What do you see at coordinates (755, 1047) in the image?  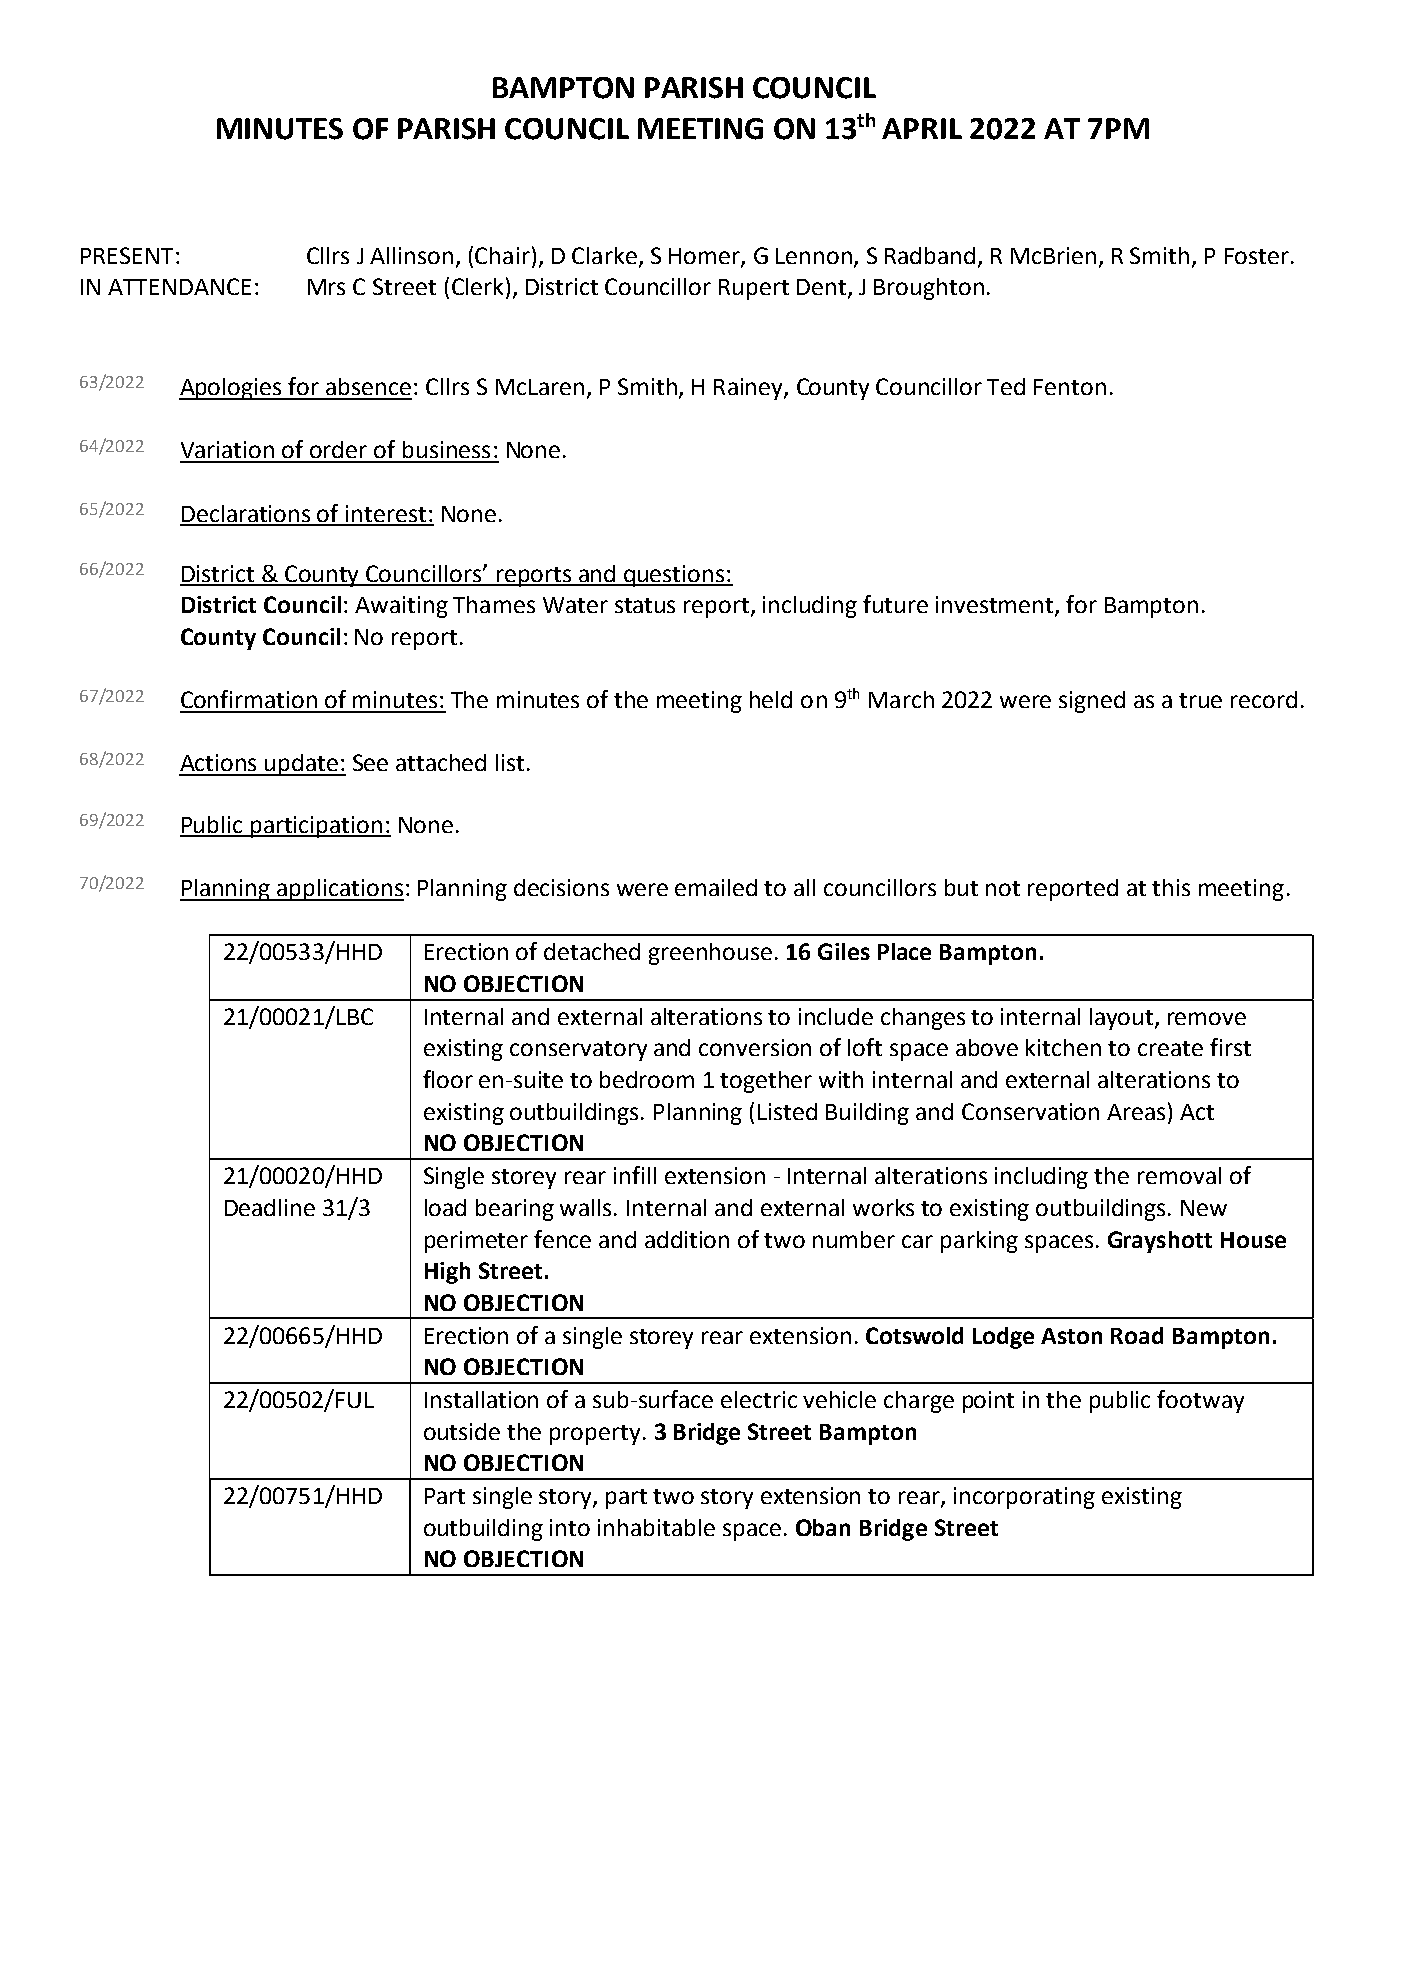 I see `conversion` at bounding box center [755, 1047].
